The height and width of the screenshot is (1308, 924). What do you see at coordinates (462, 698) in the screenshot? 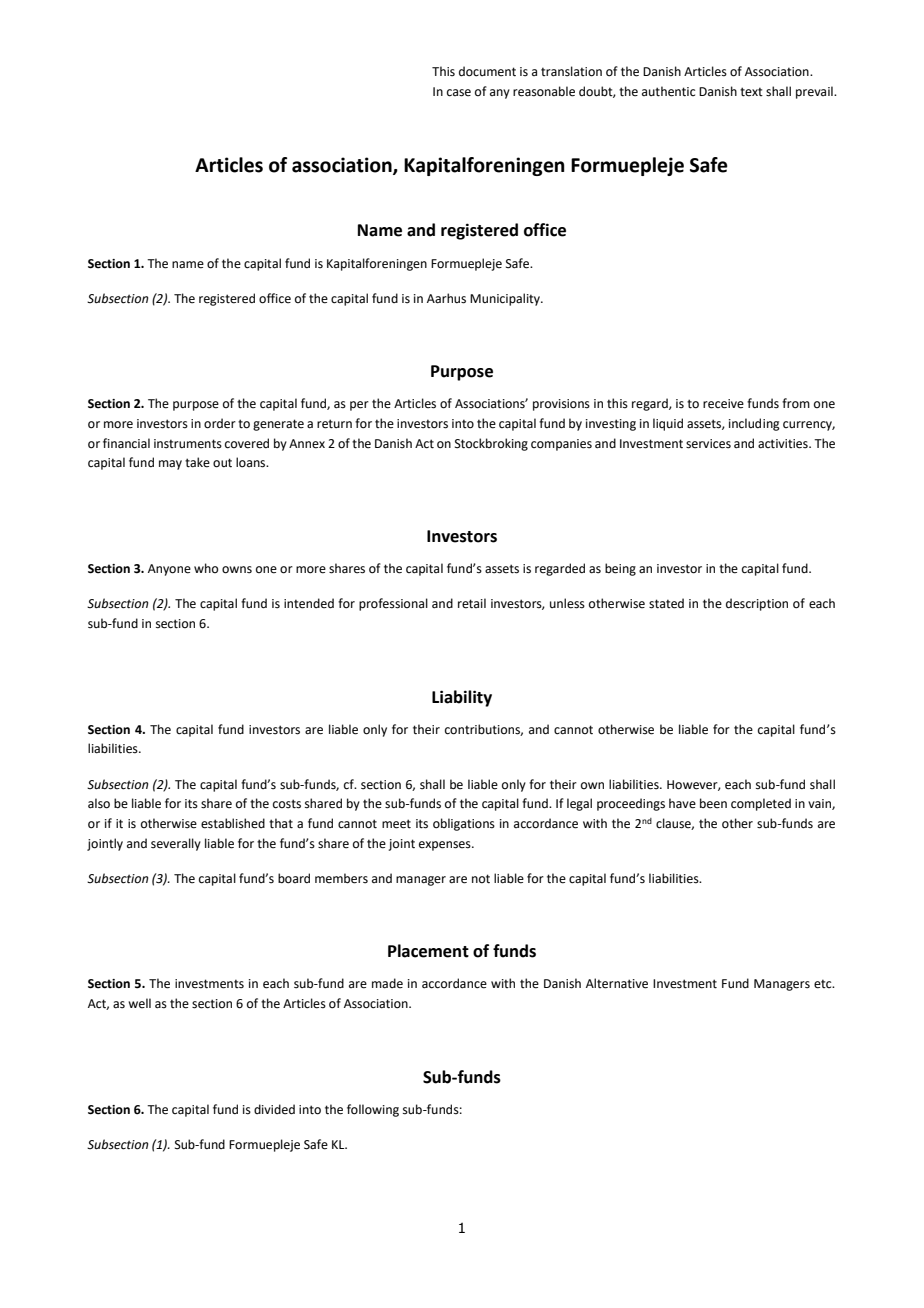
I see `Liability` at bounding box center [462, 698].
